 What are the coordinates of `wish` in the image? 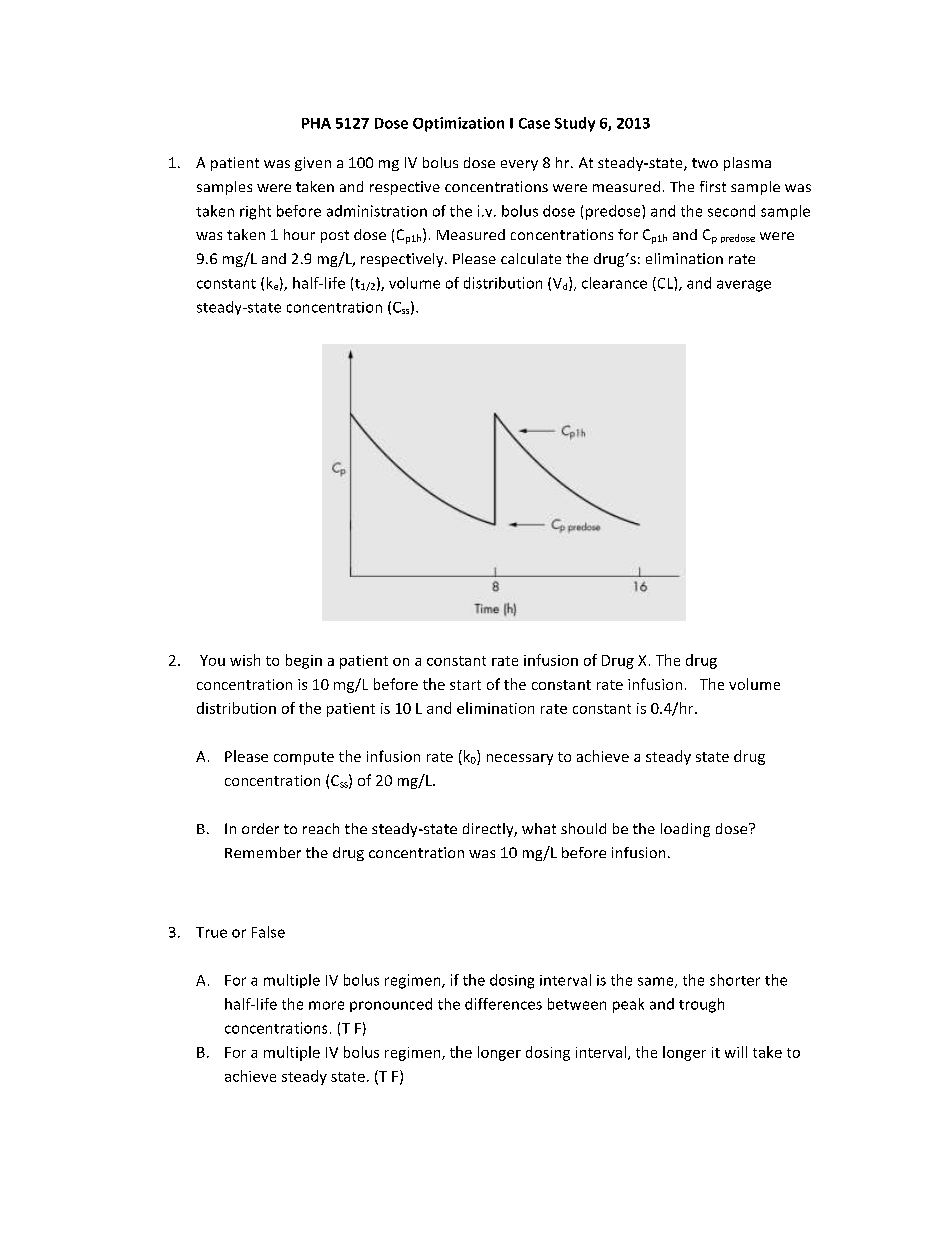 It's located at (245, 660).
